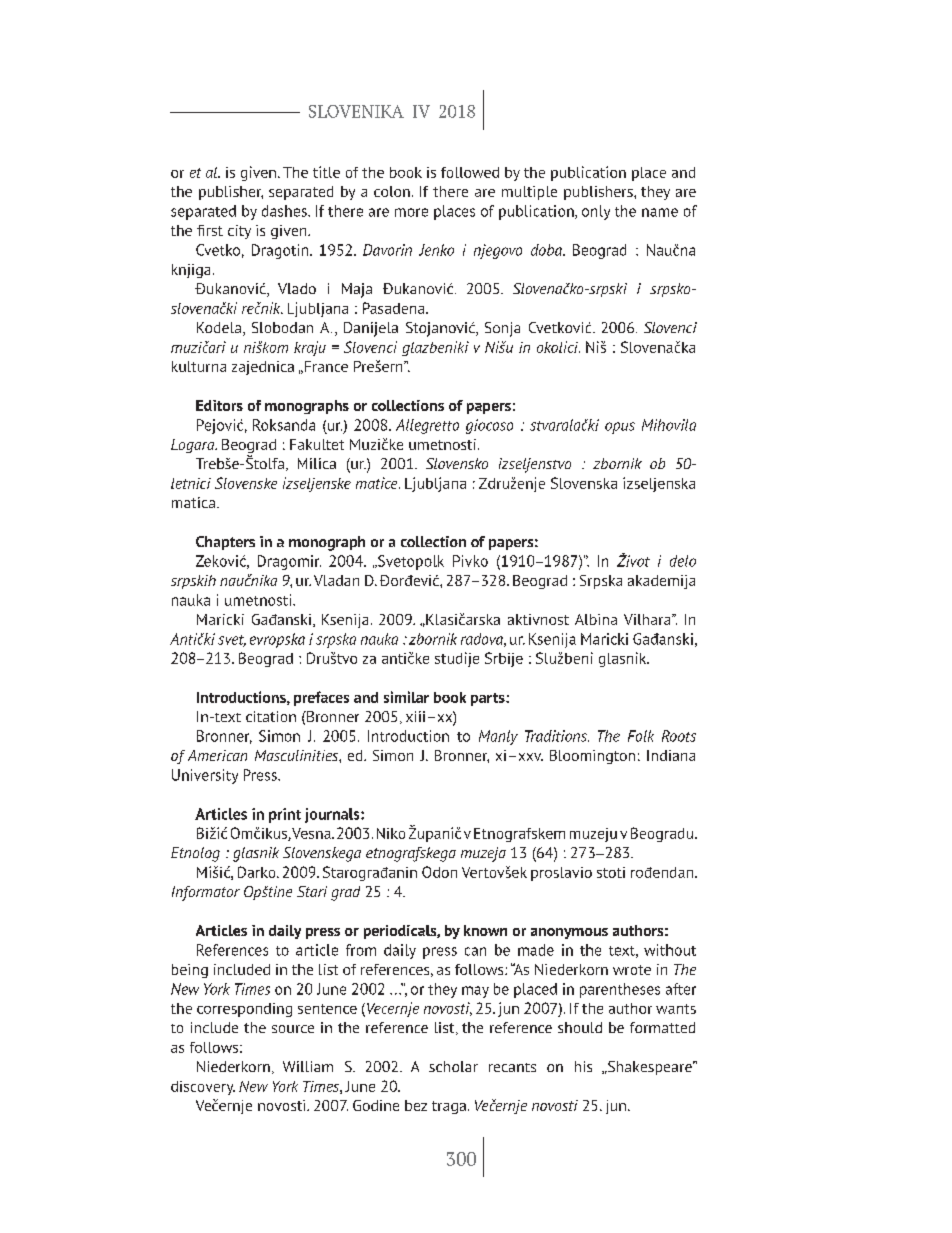 Image resolution: width=952 pixels, height=1233 pixels. What do you see at coordinates (289, 562) in the document?
I see `Dragomir` at bounding box center [289, 562].
